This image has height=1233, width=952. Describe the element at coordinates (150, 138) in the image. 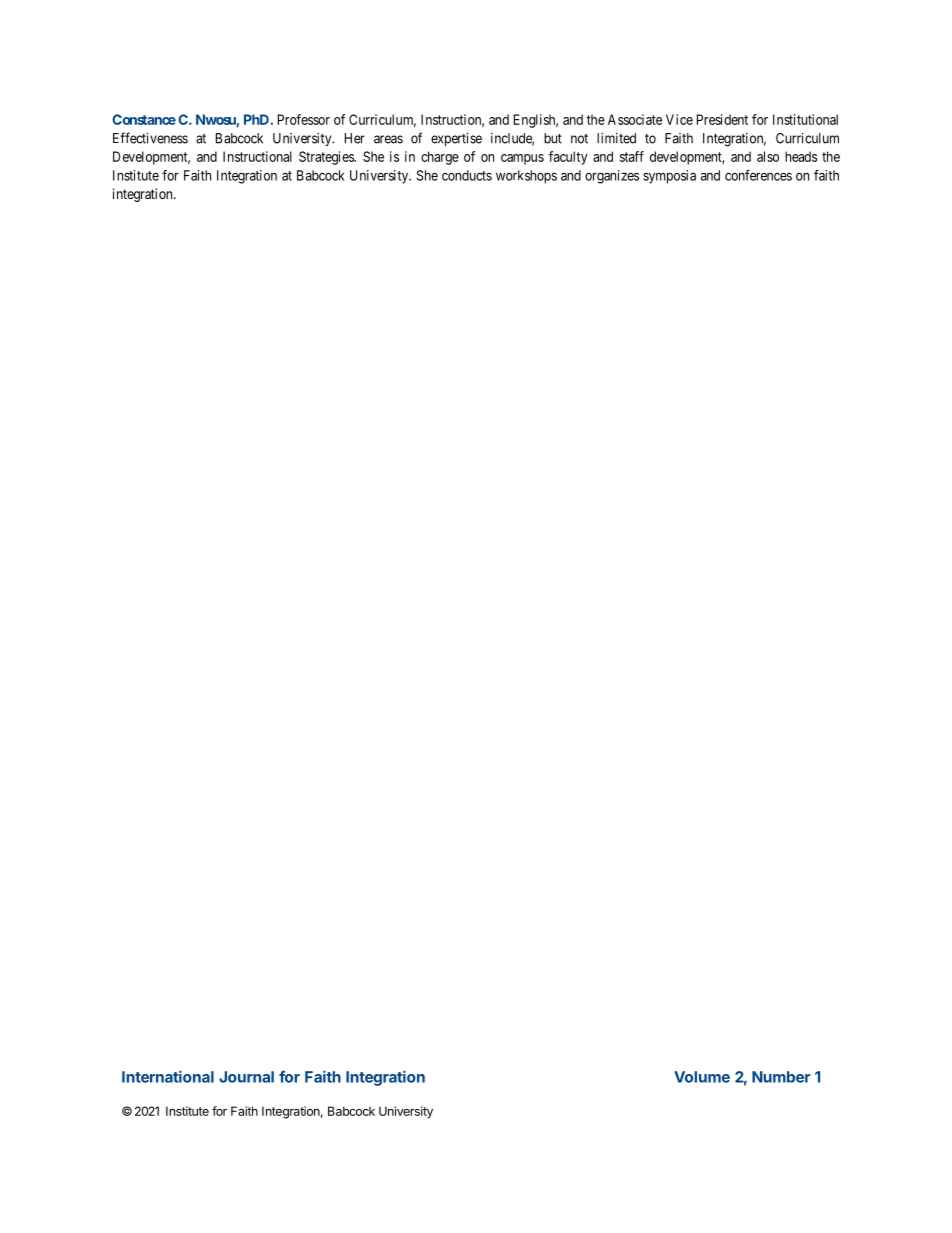

I see `Effectiveness` at that location.
